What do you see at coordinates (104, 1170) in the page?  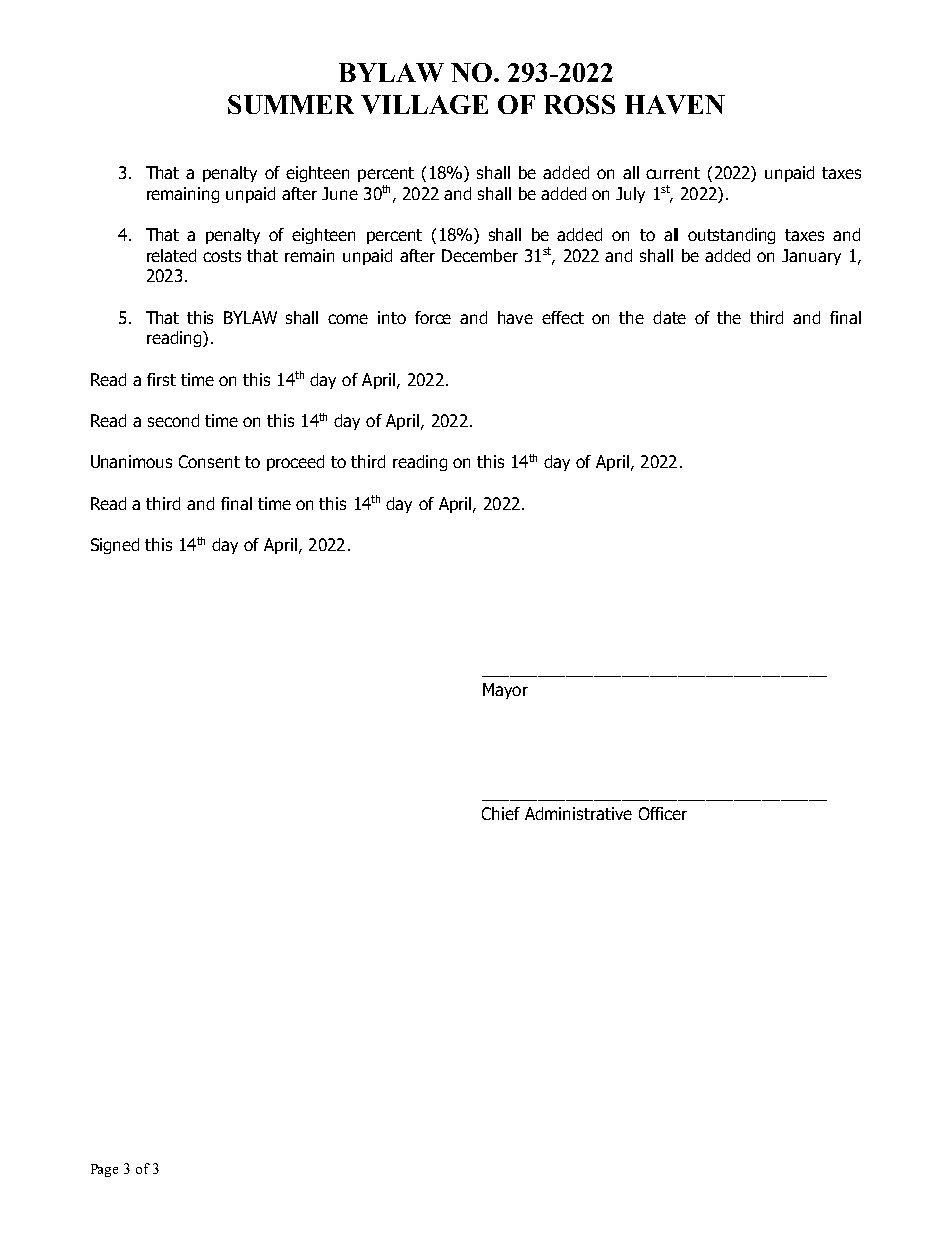 I see `Page` at bounding box center [104, 1170].
